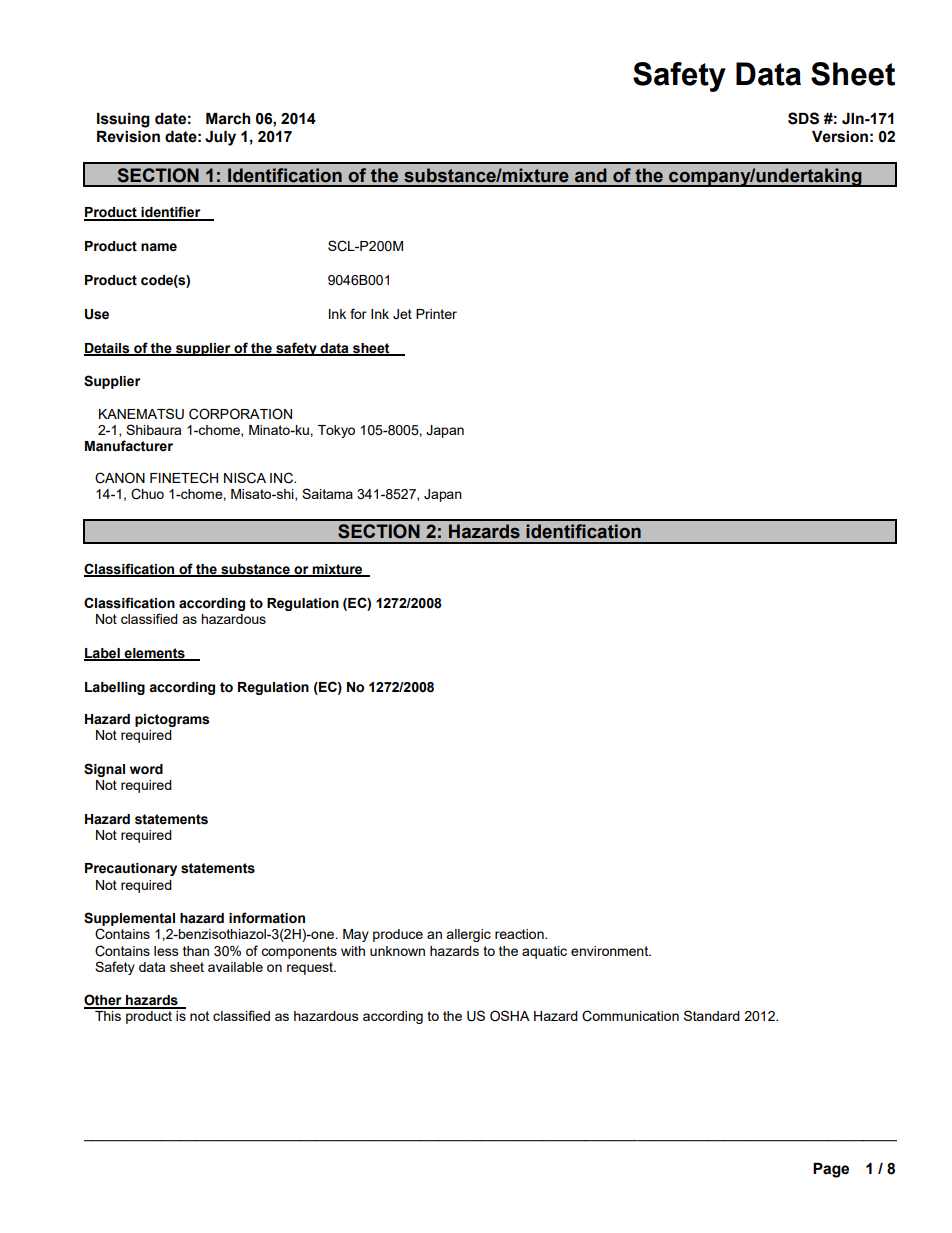  I want to click on allergic, so click(468, 935).
